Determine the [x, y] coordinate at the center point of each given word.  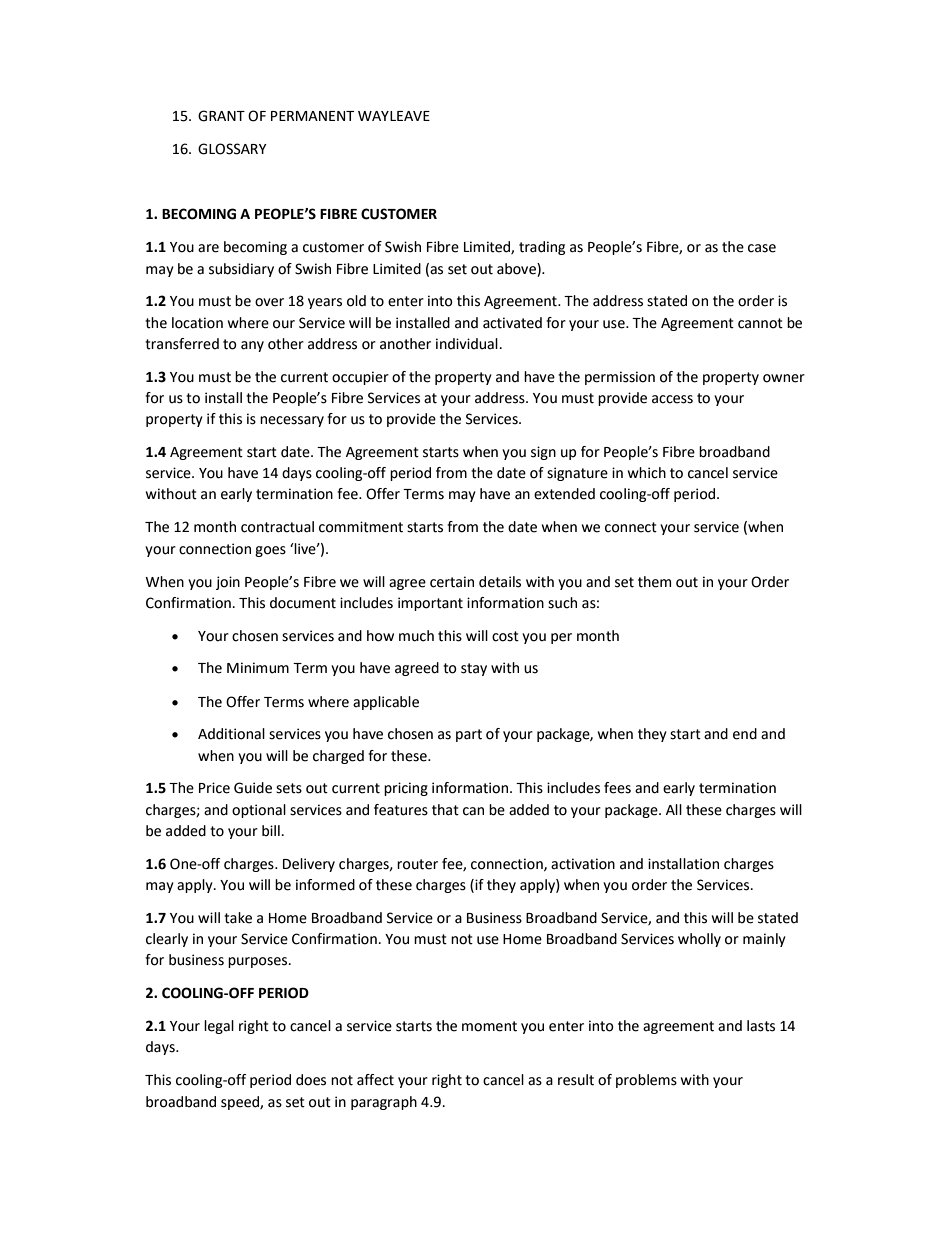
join [228, 583]
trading [542, 248]
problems [646, 1081]
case [762, 248]
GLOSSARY [232, 149]
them [654, 582]
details [500, 582]
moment [489, 1026]
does [311, 1080]
